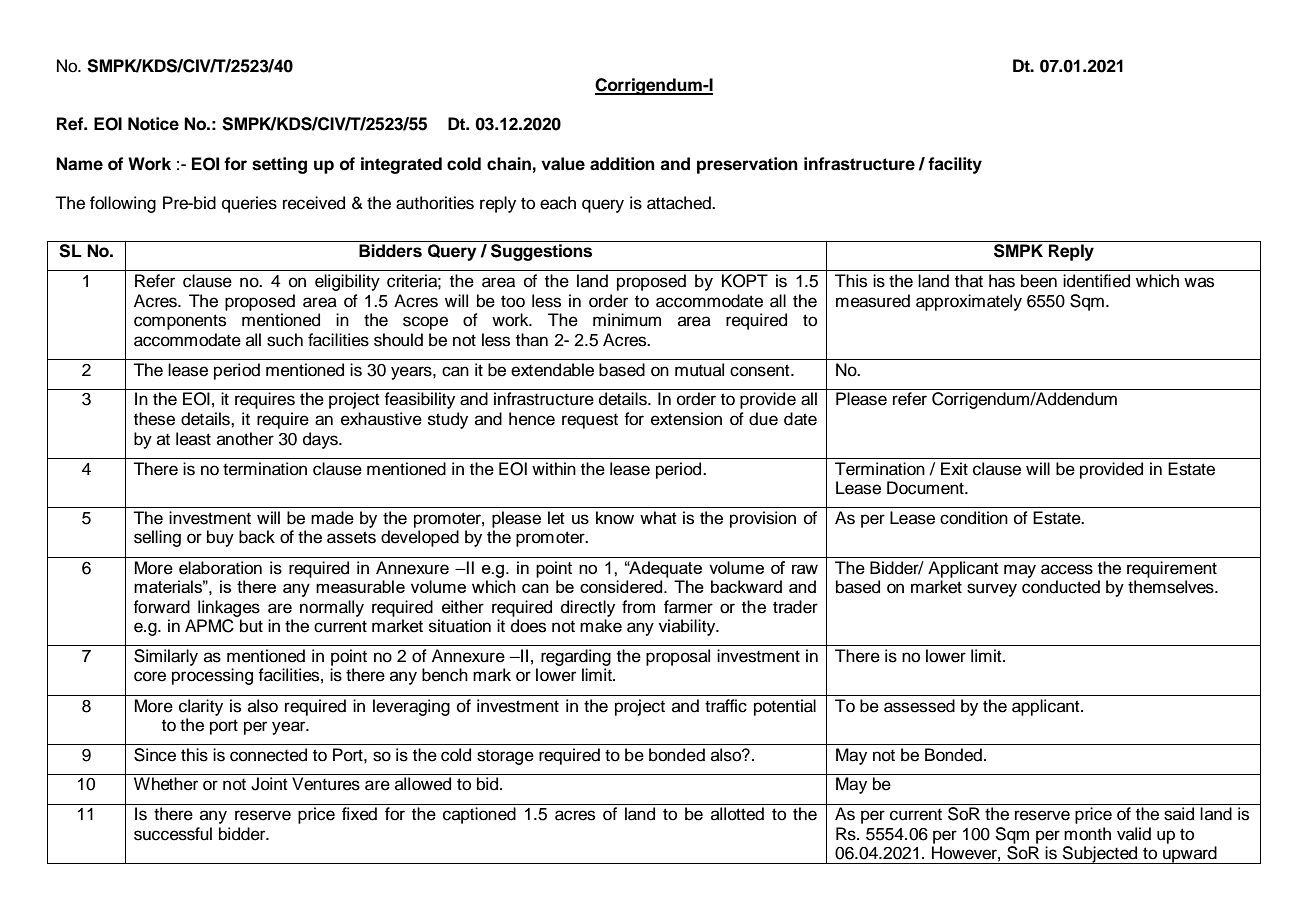 Image resolution: width=1308 pixels, height=924 pixels. Describe the element at coordinates (279, 165) in the document. I see `setting` at that location.
